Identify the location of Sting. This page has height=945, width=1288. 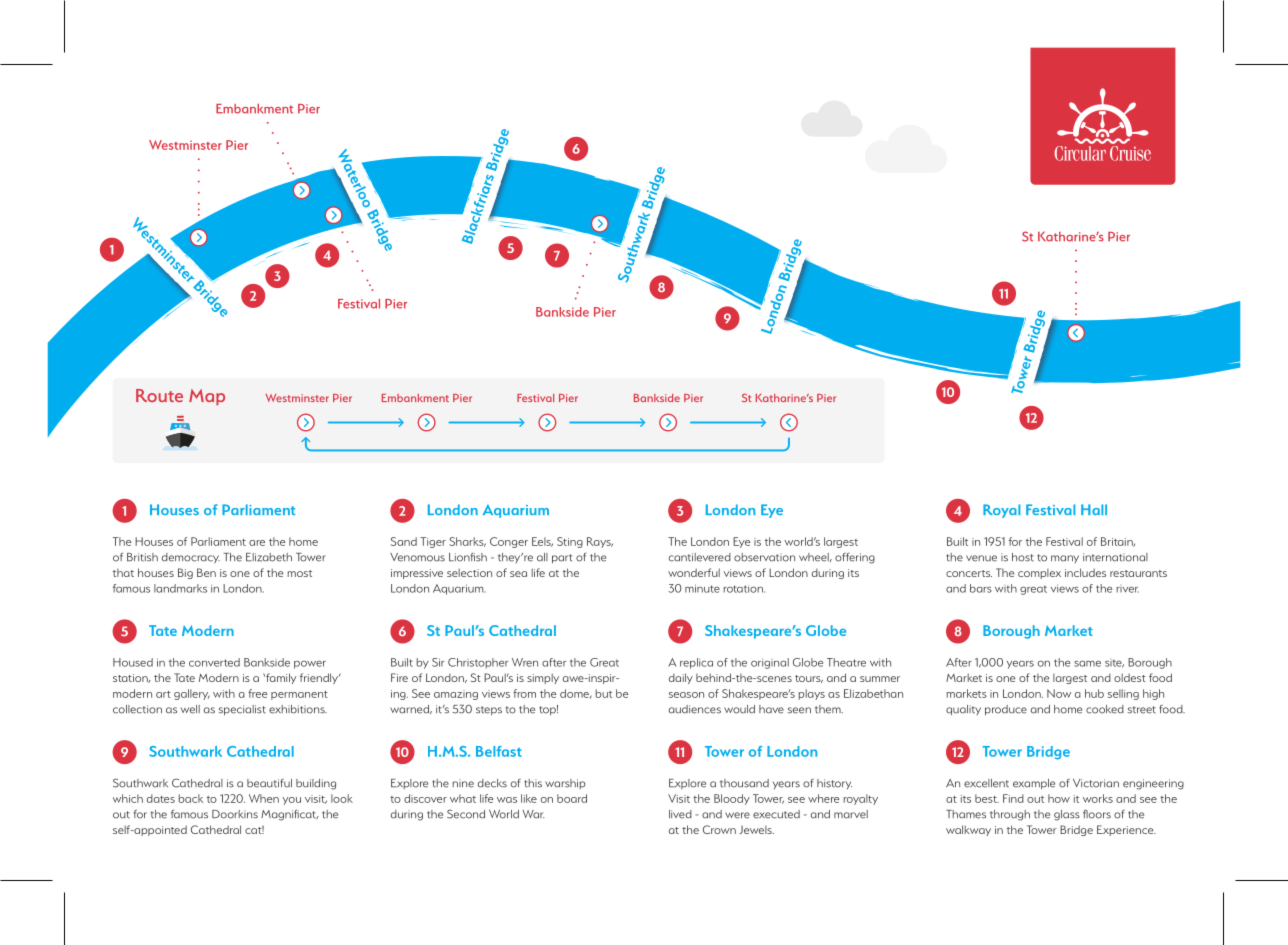
(570, 542).
